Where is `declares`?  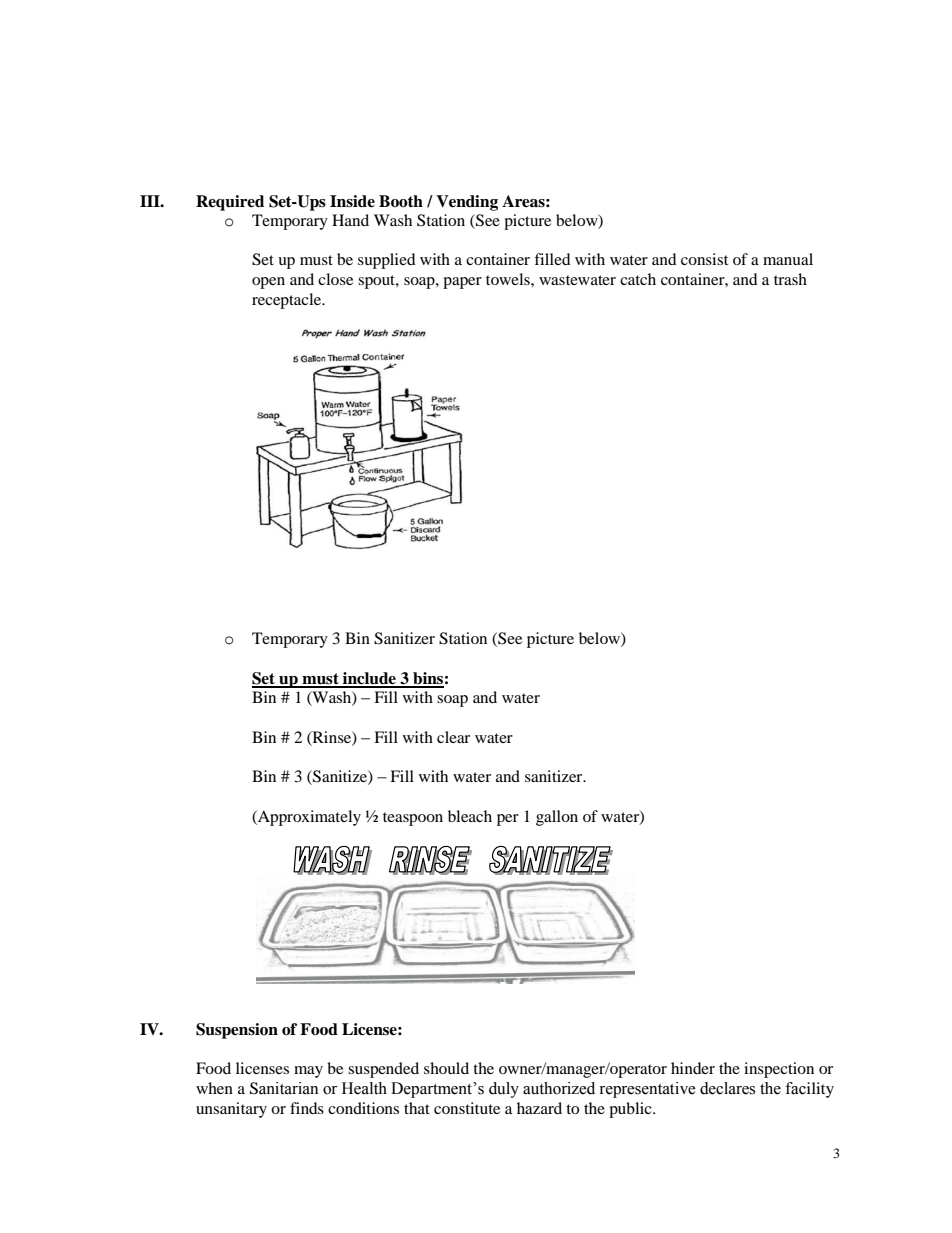
declares is located at coordinates (727, 1088).
